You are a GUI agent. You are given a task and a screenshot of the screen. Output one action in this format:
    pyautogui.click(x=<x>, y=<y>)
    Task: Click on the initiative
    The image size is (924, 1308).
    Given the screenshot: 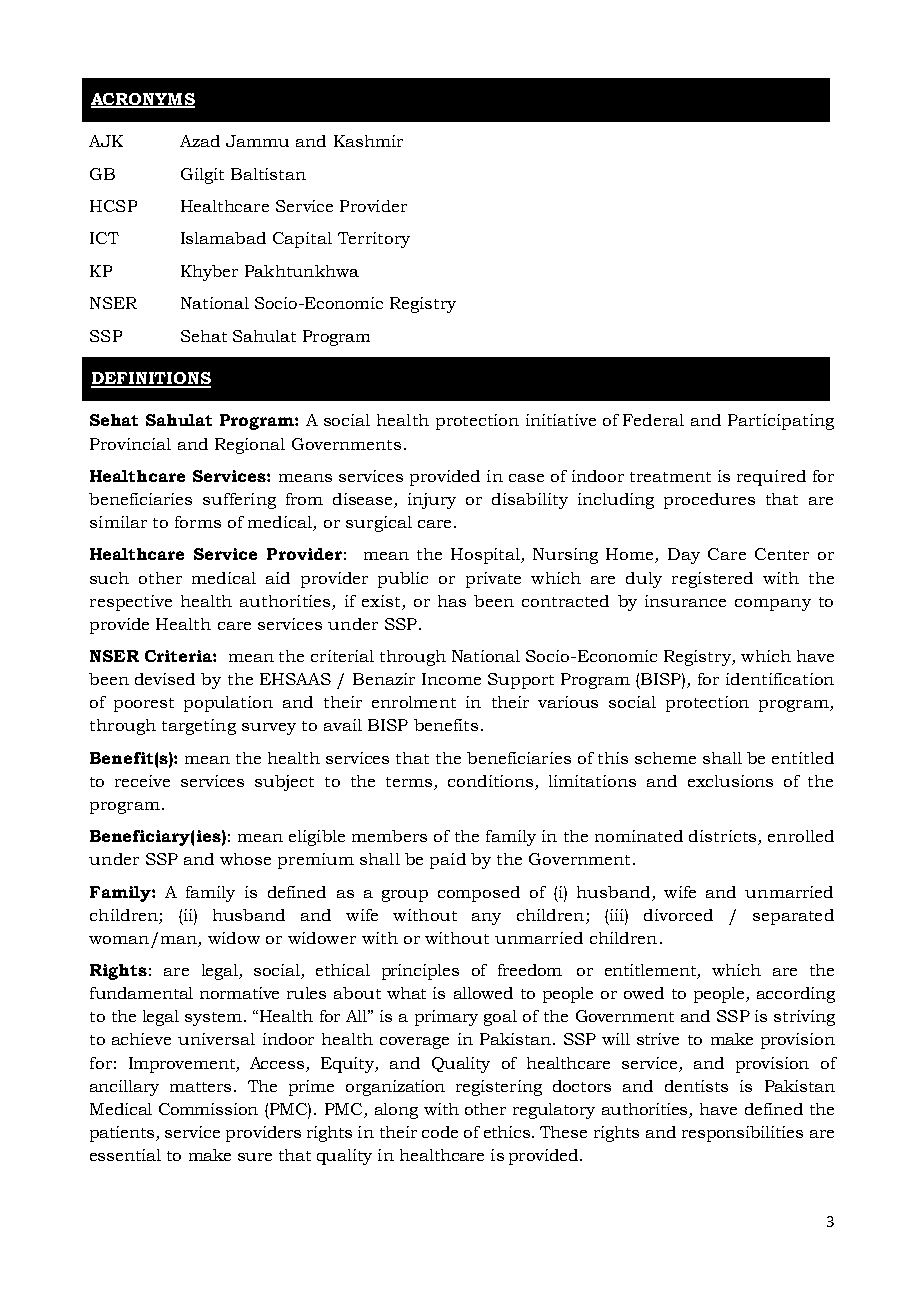 What is the action you would take?
    pyautogui.click(x=561, y=420)
